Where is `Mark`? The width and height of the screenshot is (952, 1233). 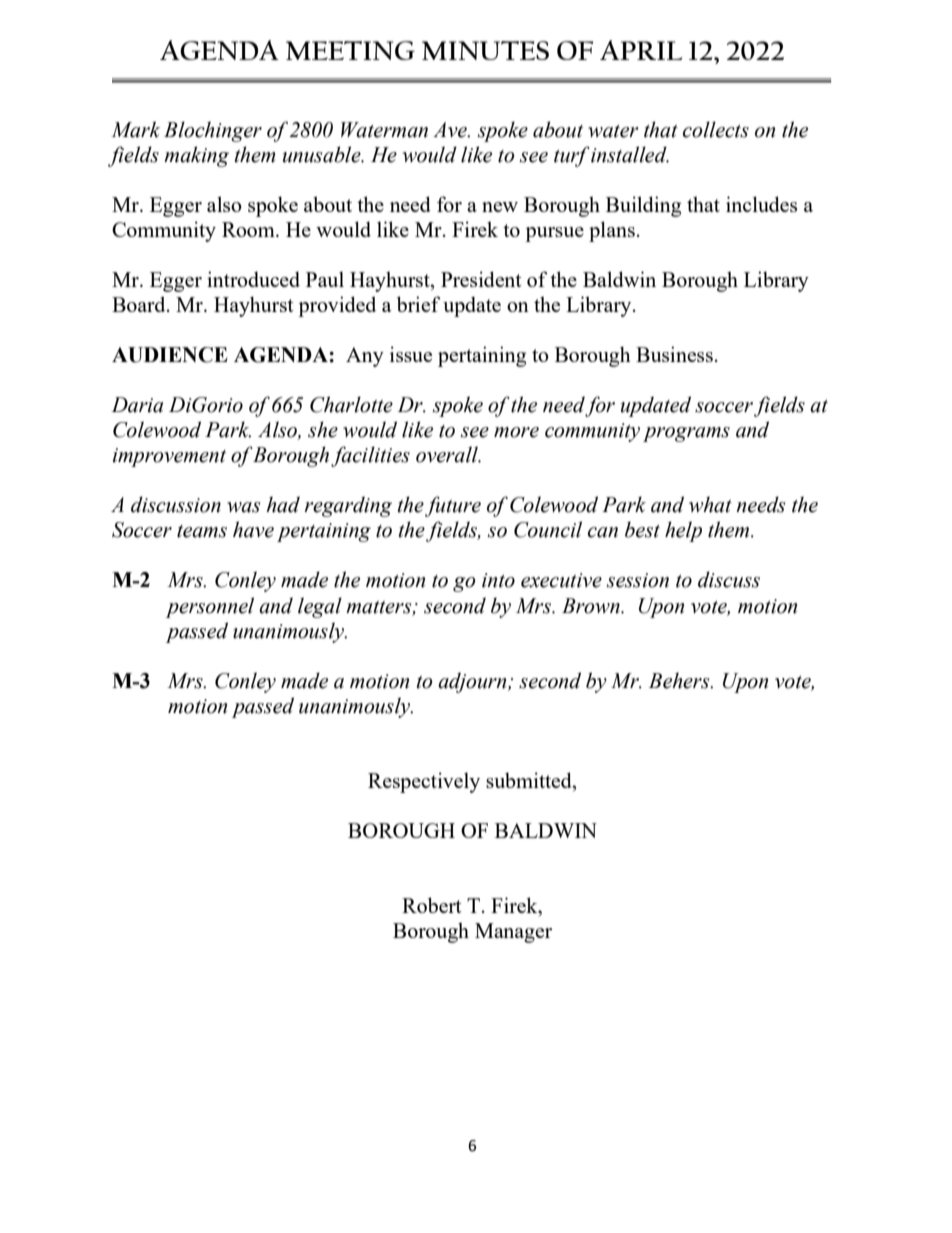 Mark is located at coordinates (135, 129).
